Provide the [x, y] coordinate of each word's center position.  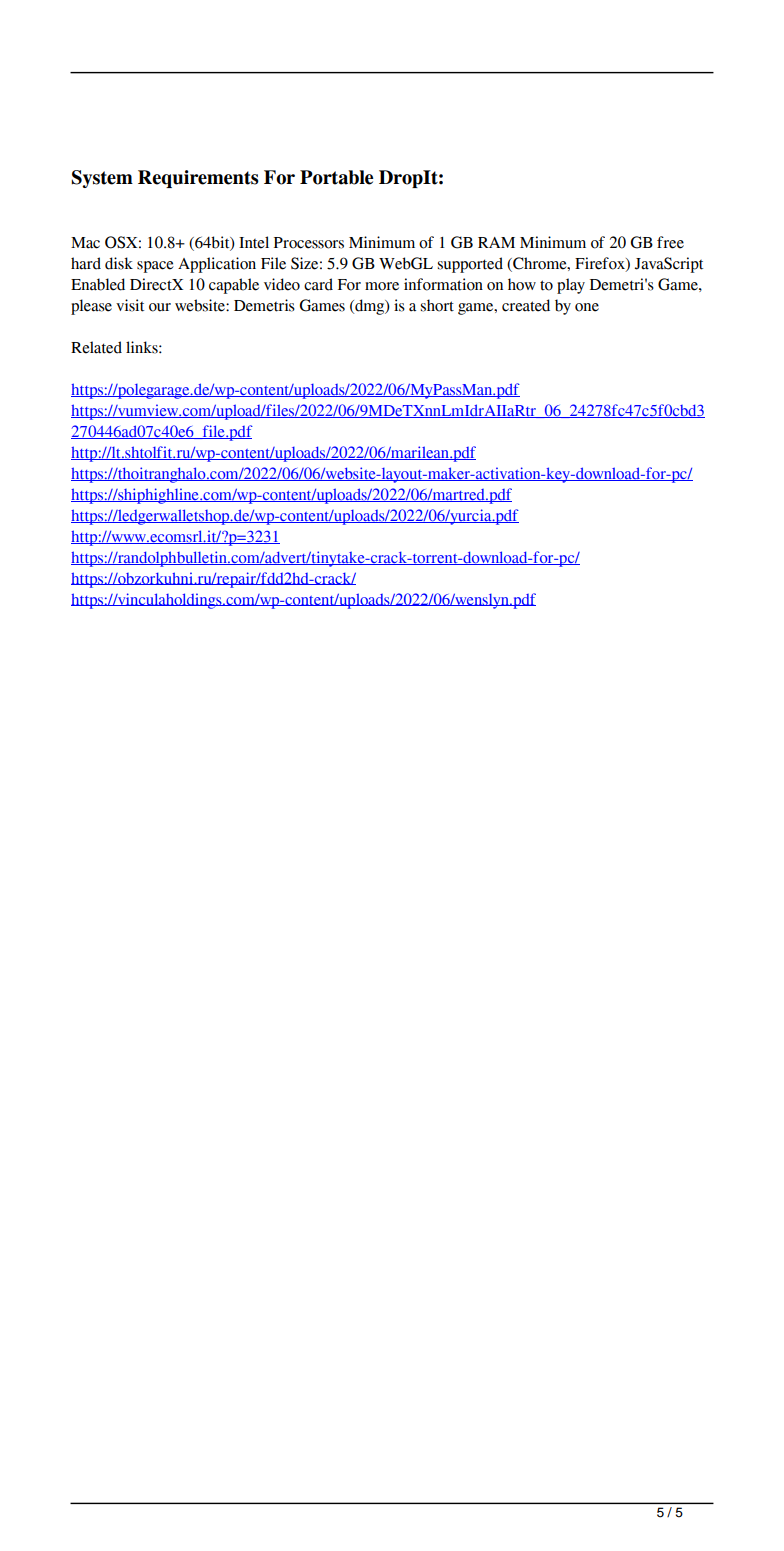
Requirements [198, 179]
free [670, 242]
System [102, 179]
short [437, 305]
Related [96, 347]
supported [470, 265]
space [155, 267]
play [571, 286]
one [587, 307]
